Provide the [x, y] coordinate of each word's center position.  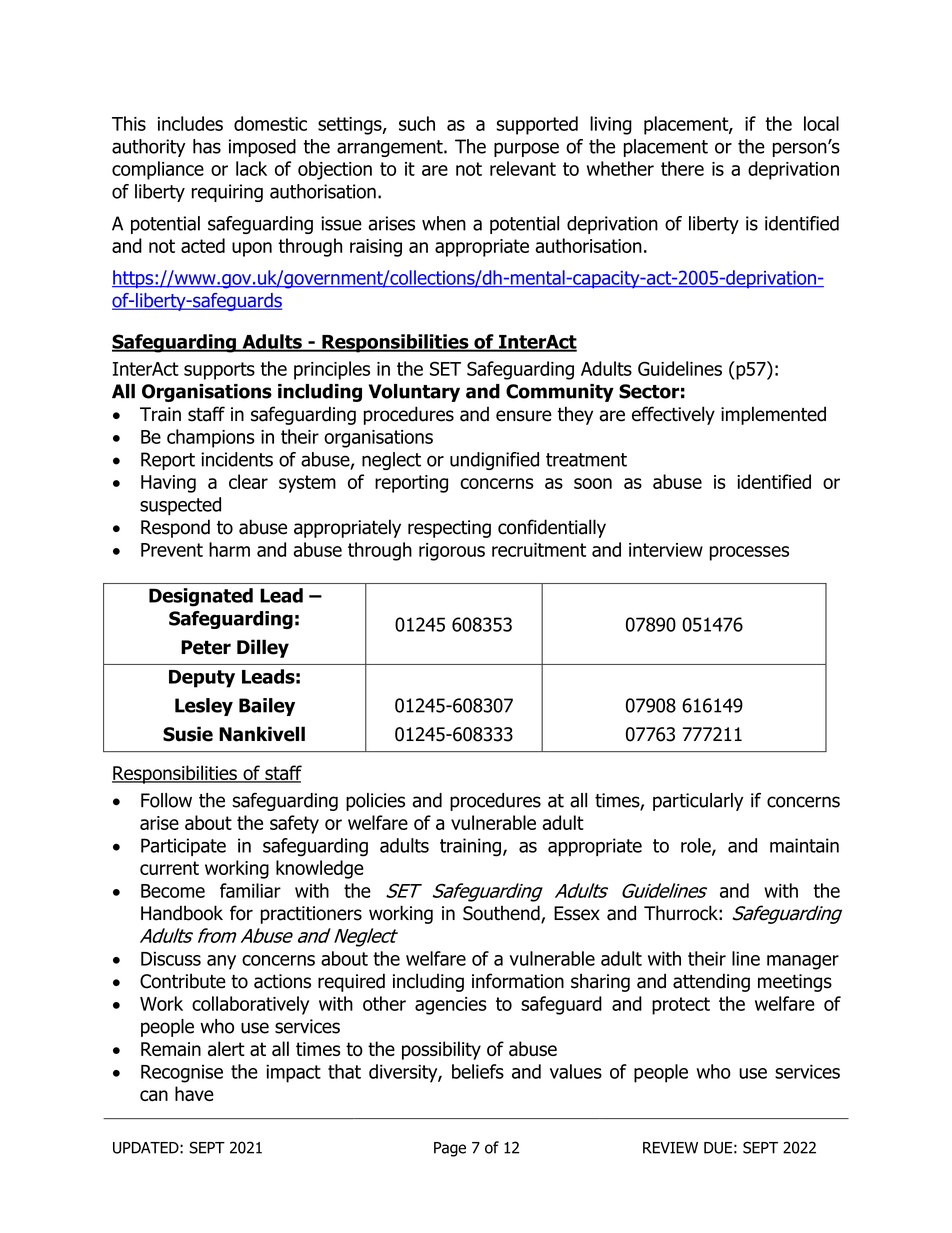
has [207, 146]
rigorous [452, 552]
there [682, 168]
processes [749, 553]
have [194, 1093]
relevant [523, 168]
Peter [206, 647]
